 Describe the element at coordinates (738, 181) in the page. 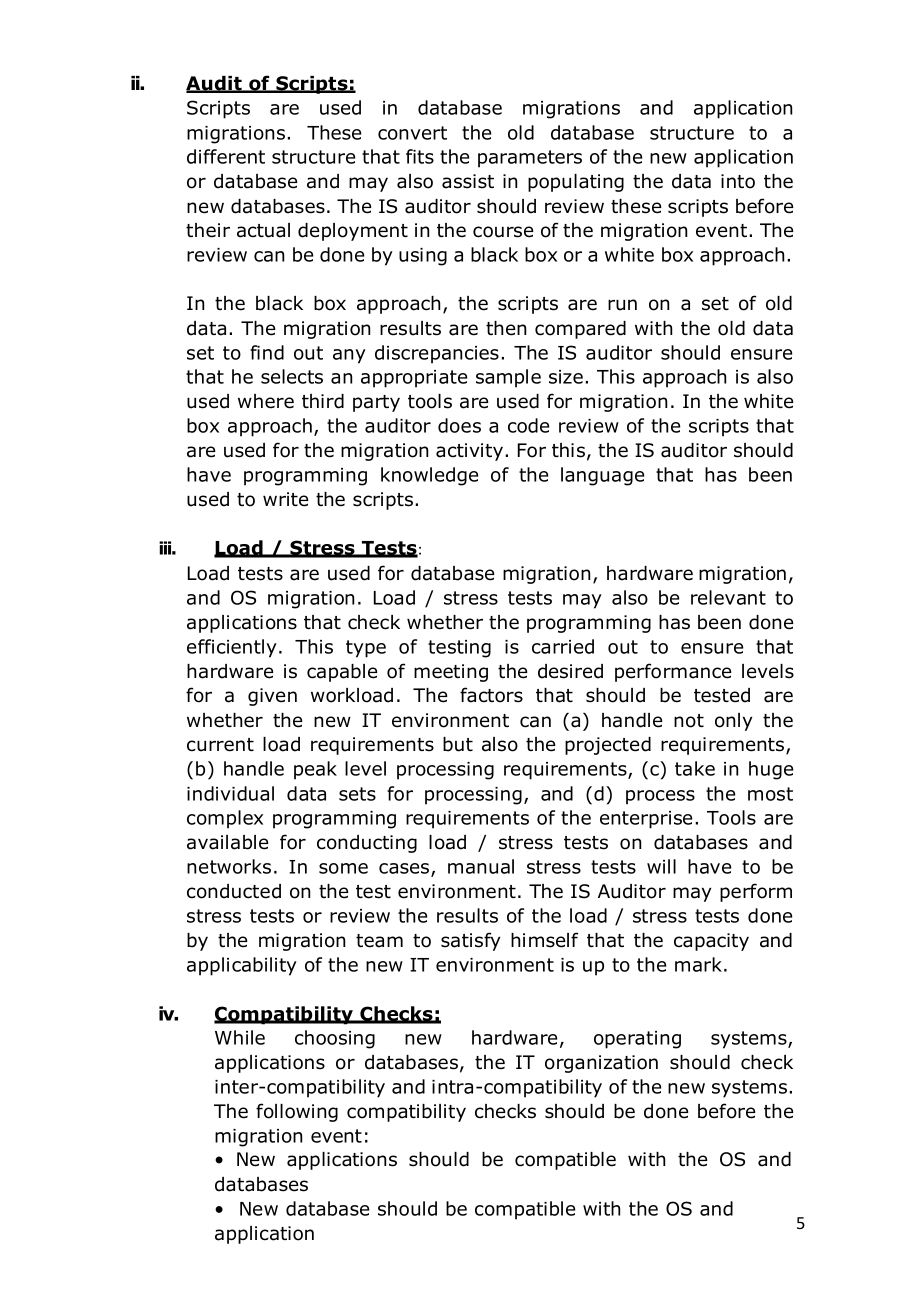

I see `into` at that location.
